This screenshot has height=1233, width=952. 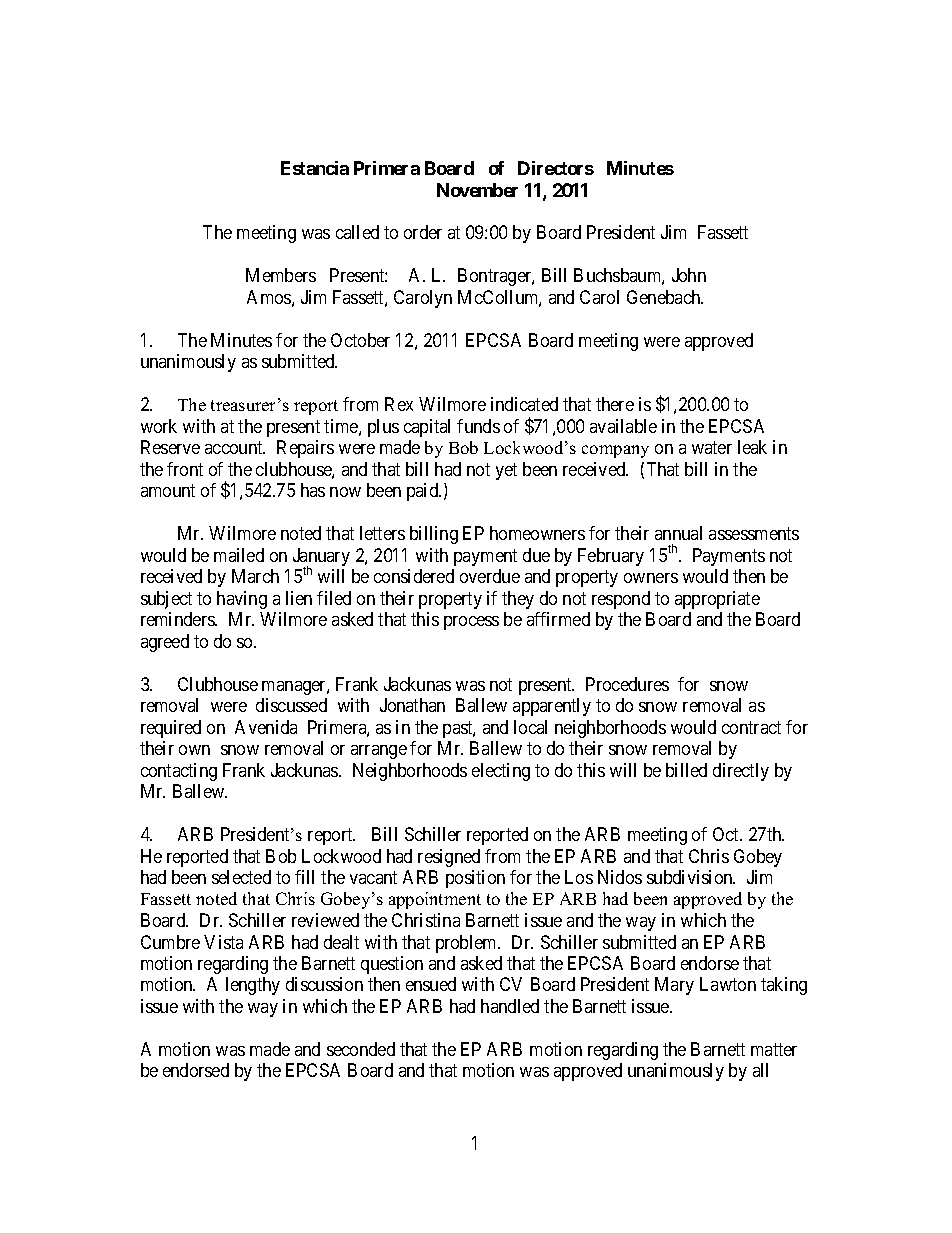 I want to click on lengthy, so click(x=253, y=986).
